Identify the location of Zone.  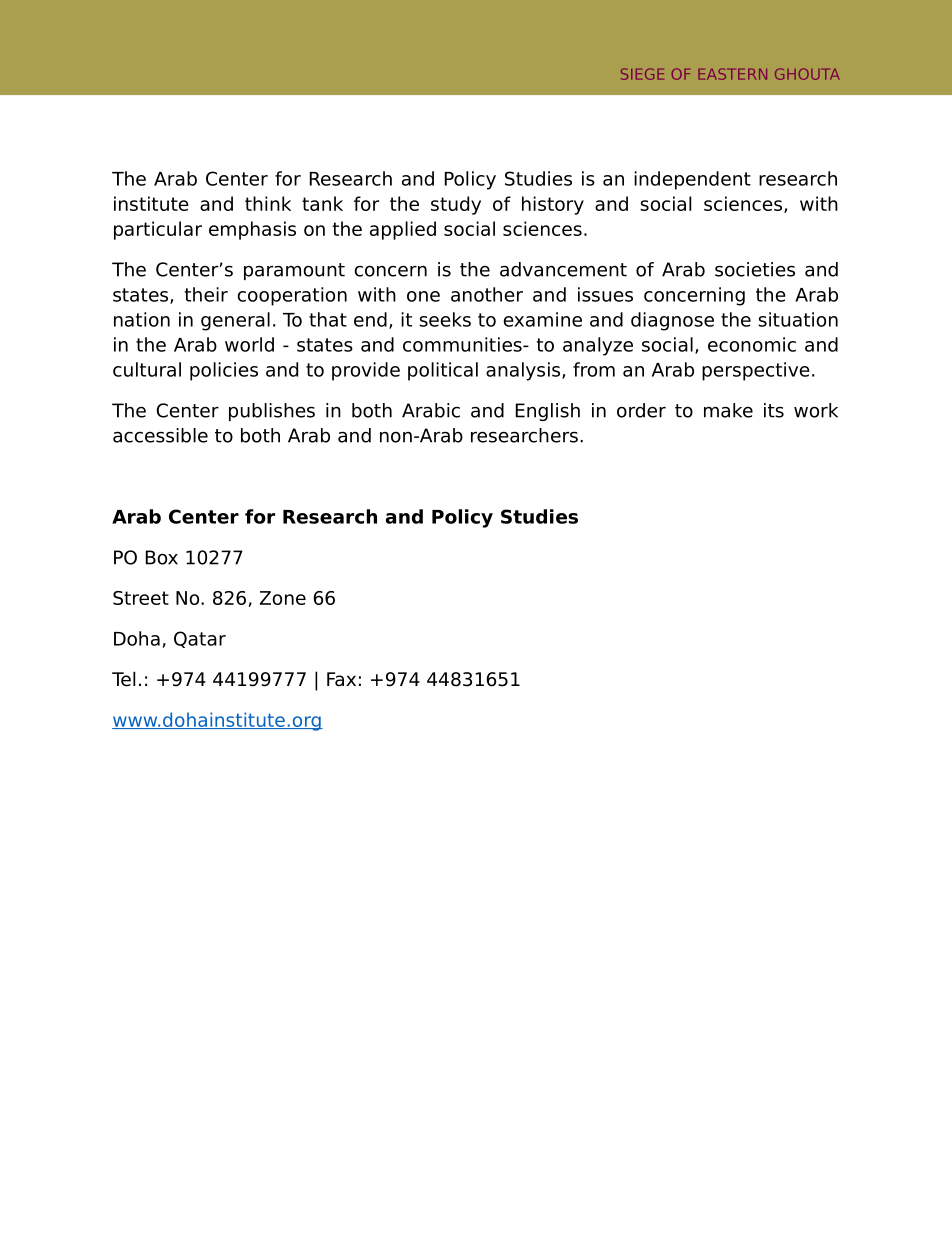
(283, 598).
